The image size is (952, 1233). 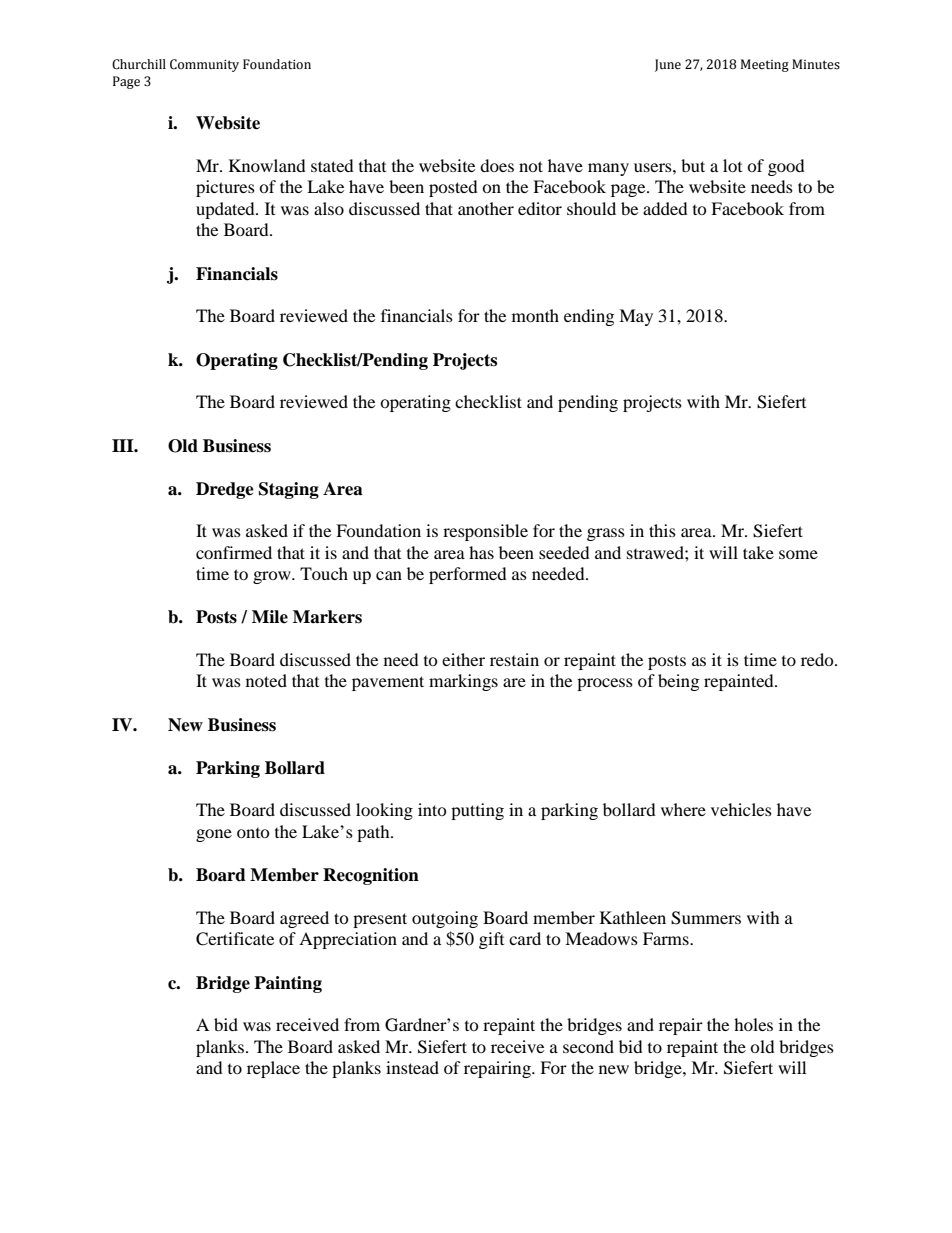 What do you see at coordinates (273, 1069) in the page?
I see `replace` at bounding box center [273, 1069].
